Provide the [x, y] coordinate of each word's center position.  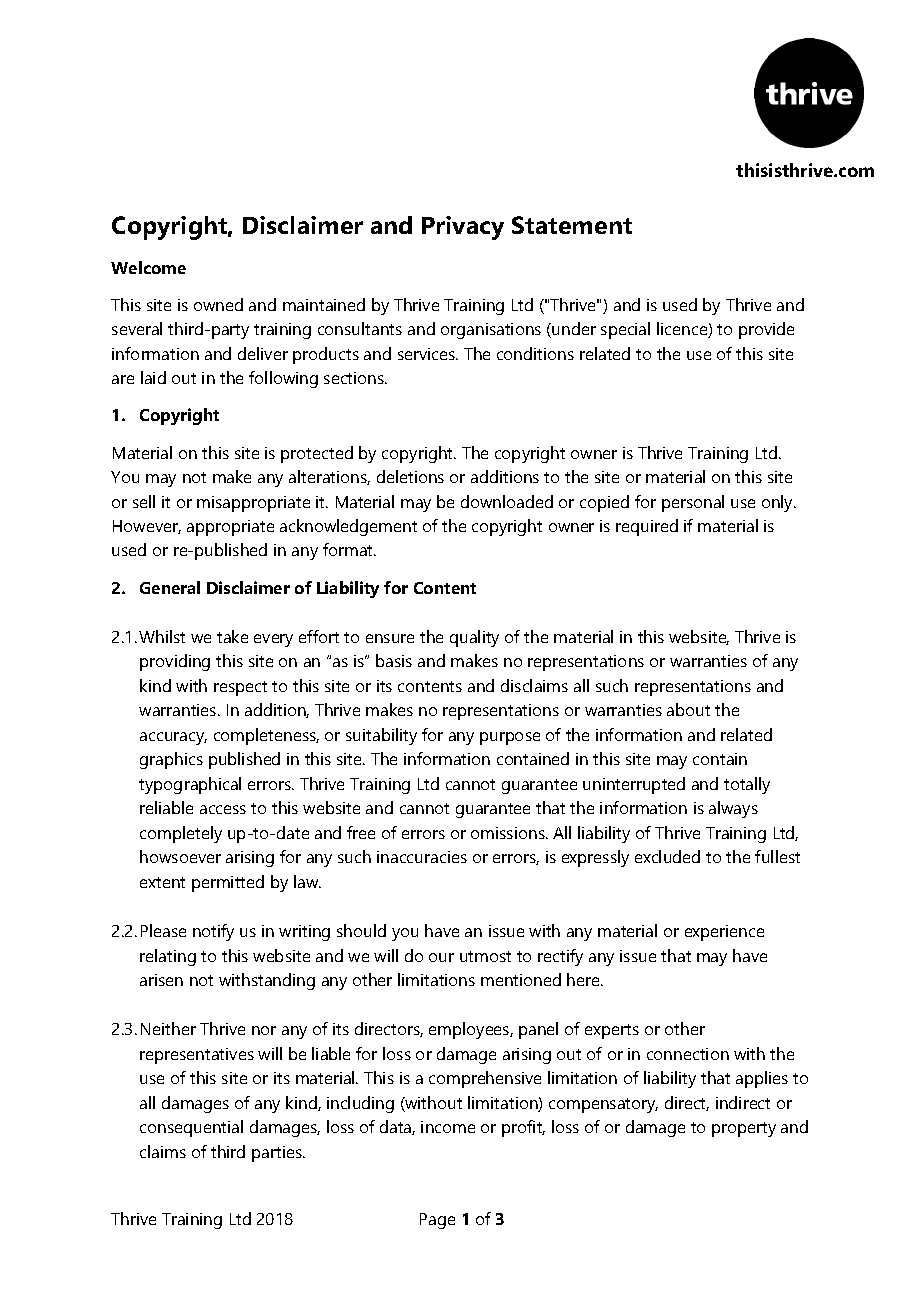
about [688, 709]
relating [168, 957]
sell [144, 501]
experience [724, 933]
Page [437, 1221]
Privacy [463, 228]
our [441, 957]
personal [693, 503]
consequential [191, 1128]
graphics [171, 760]
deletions [410, 476]
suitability [381, 736]
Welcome [148, 267]
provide [766, 330]
